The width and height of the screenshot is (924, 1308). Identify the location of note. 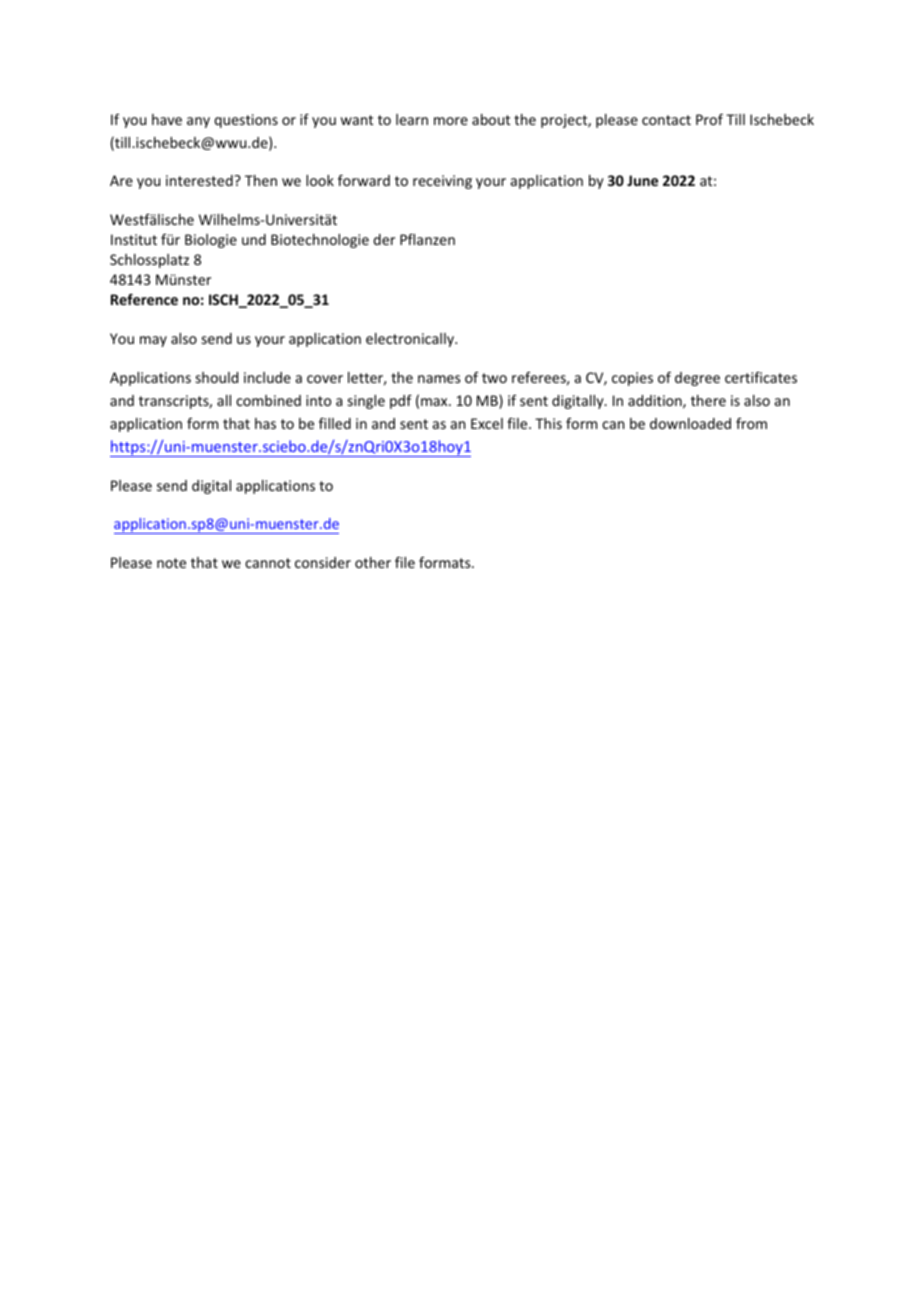
(171, 563).
